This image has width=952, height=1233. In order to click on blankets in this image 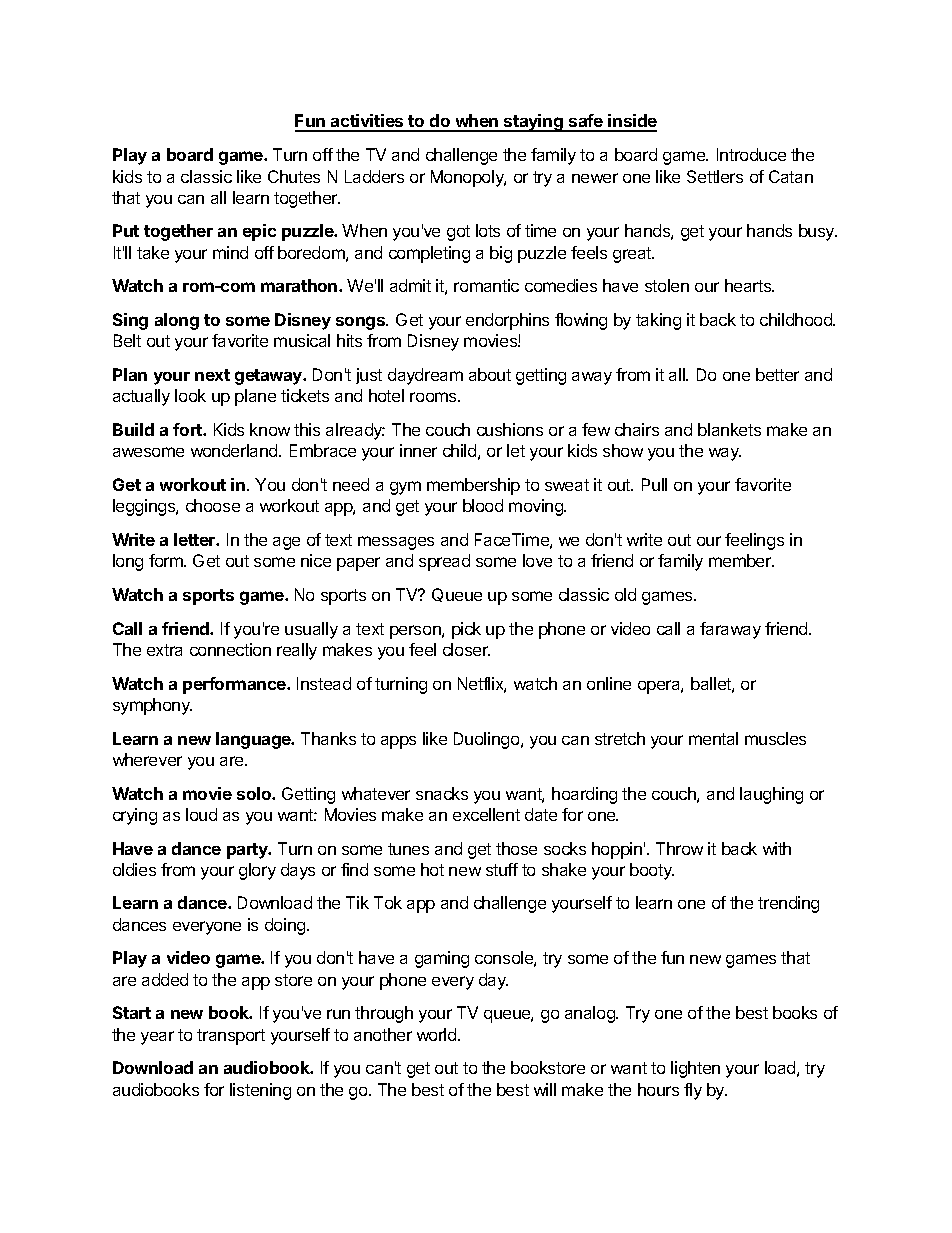, I will do `click(729, 429)`.
